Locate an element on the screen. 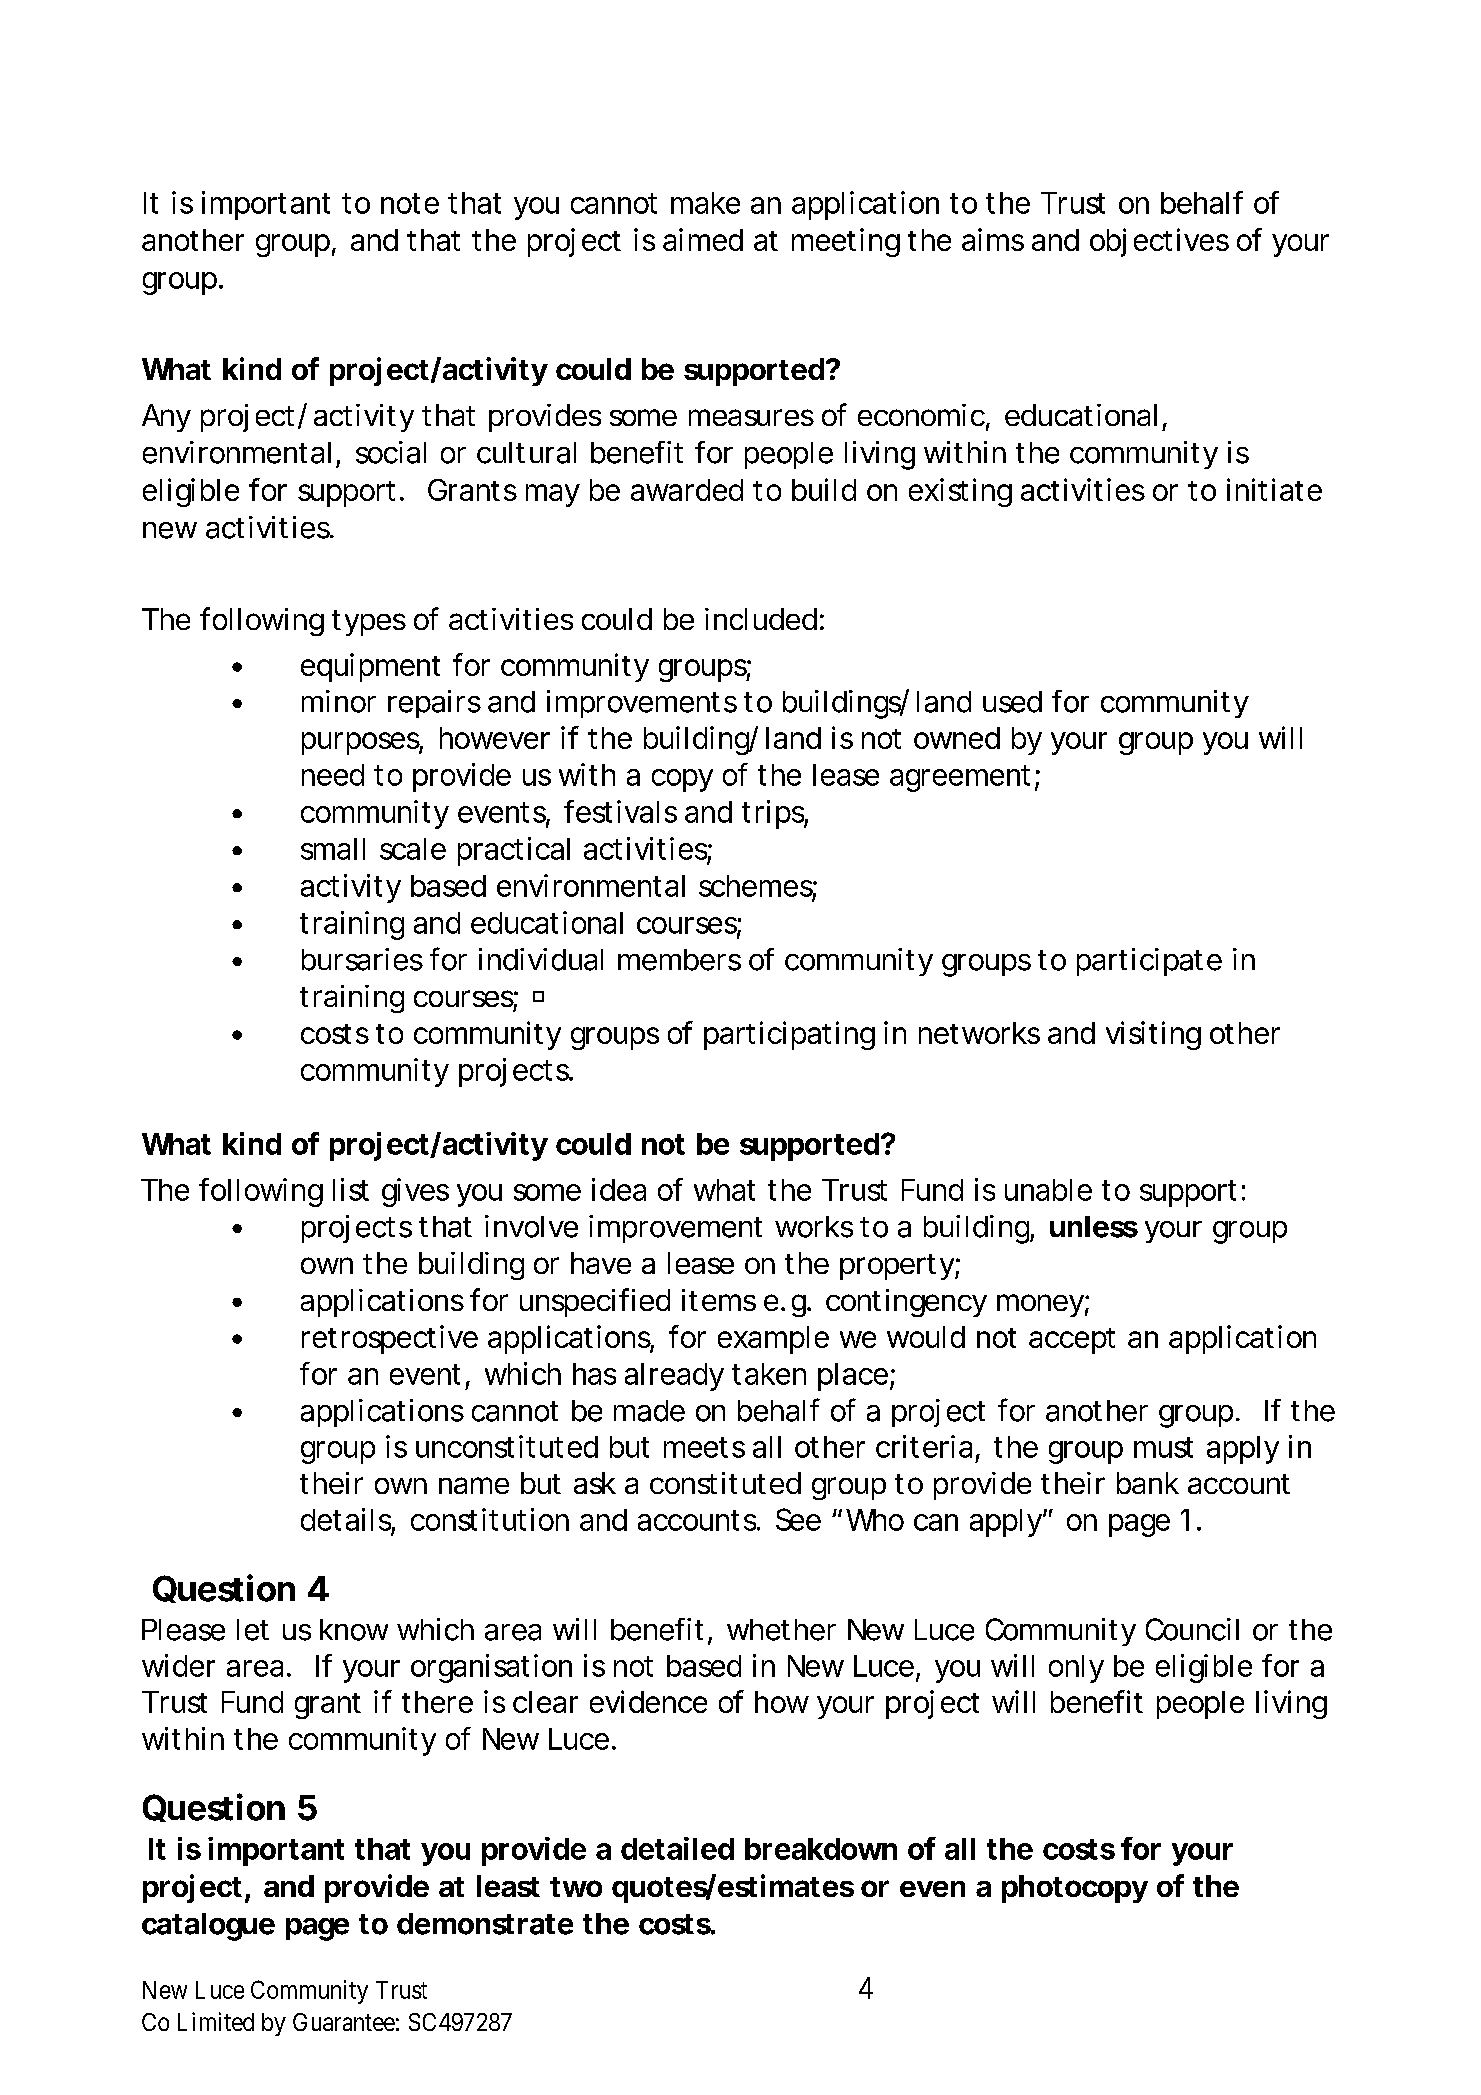 The height and width of the screenshot is (2095, 1481). visiting is located at coordinates (1153, 1035).
